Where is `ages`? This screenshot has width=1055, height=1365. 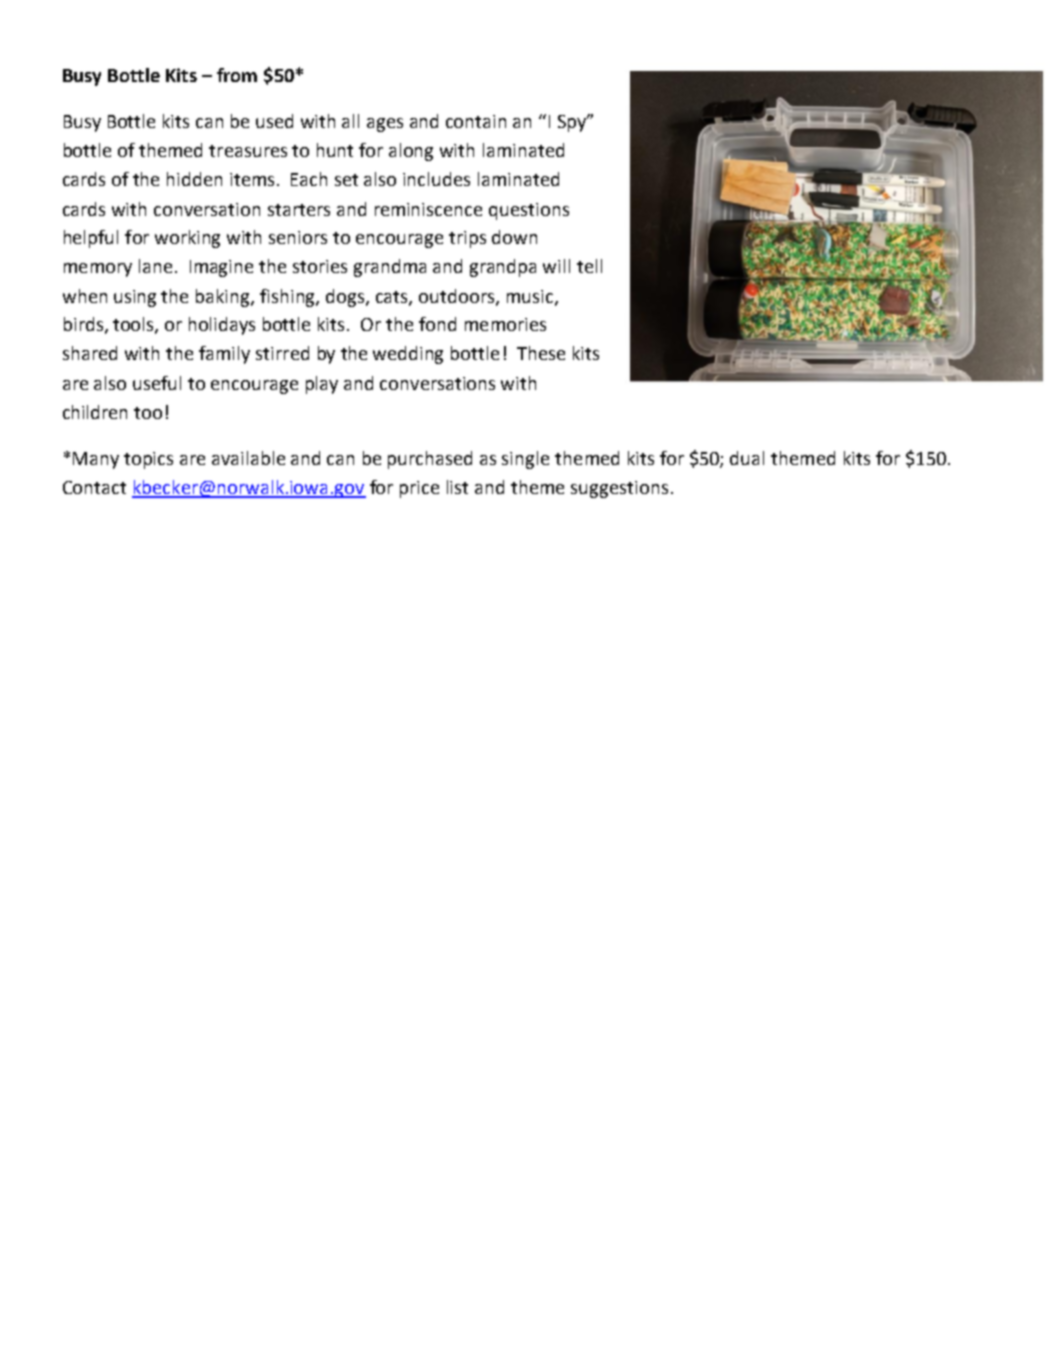
ages is located at coordinates (385, 125).
